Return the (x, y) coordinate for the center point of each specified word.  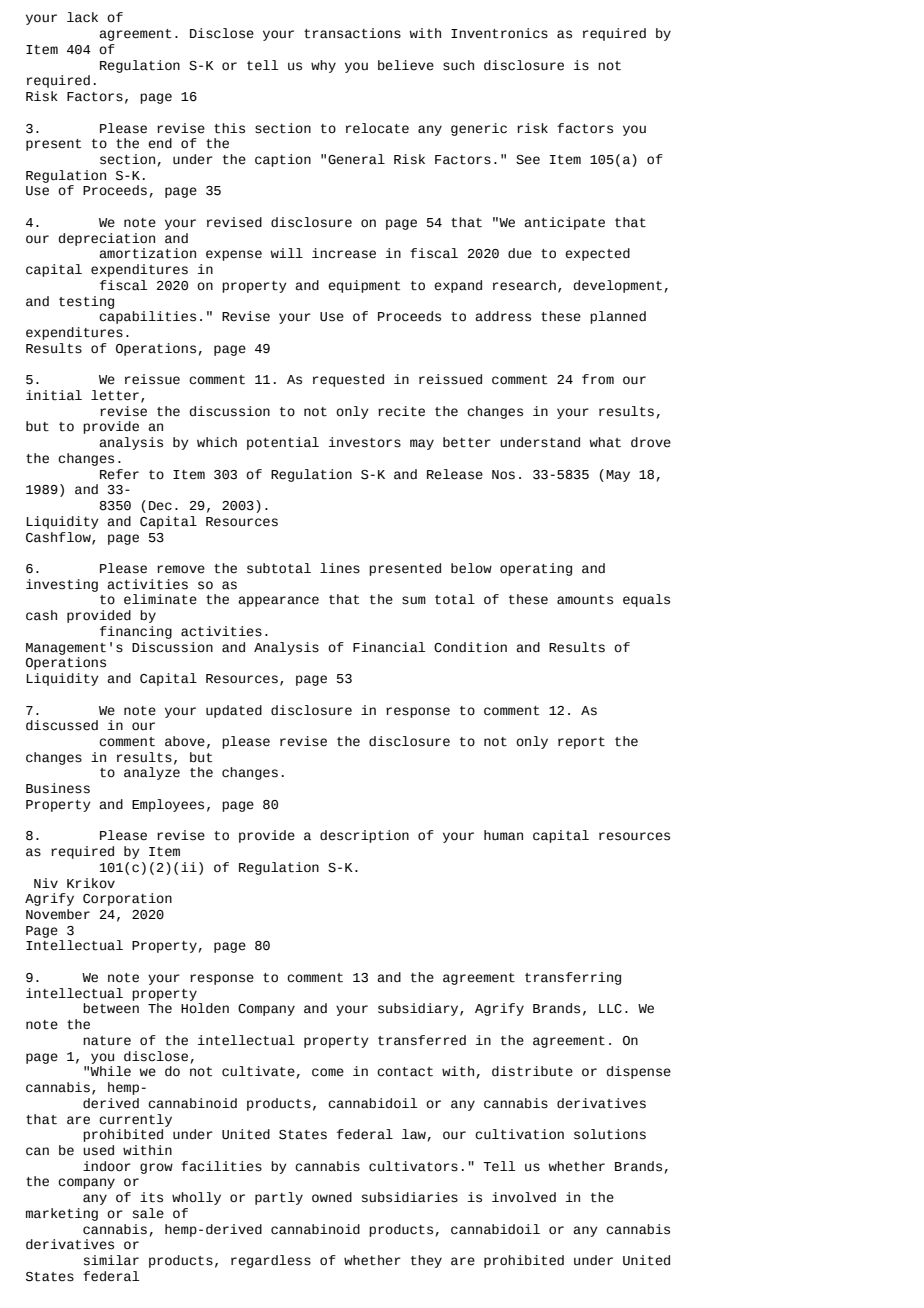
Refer (119, 474)
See (528, 160)
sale (148, 1213)
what (605, 442)
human (503, 835)
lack (82, 17)
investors (365, 442)
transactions (352, 33)
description (364, 836)
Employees (168, 805)
